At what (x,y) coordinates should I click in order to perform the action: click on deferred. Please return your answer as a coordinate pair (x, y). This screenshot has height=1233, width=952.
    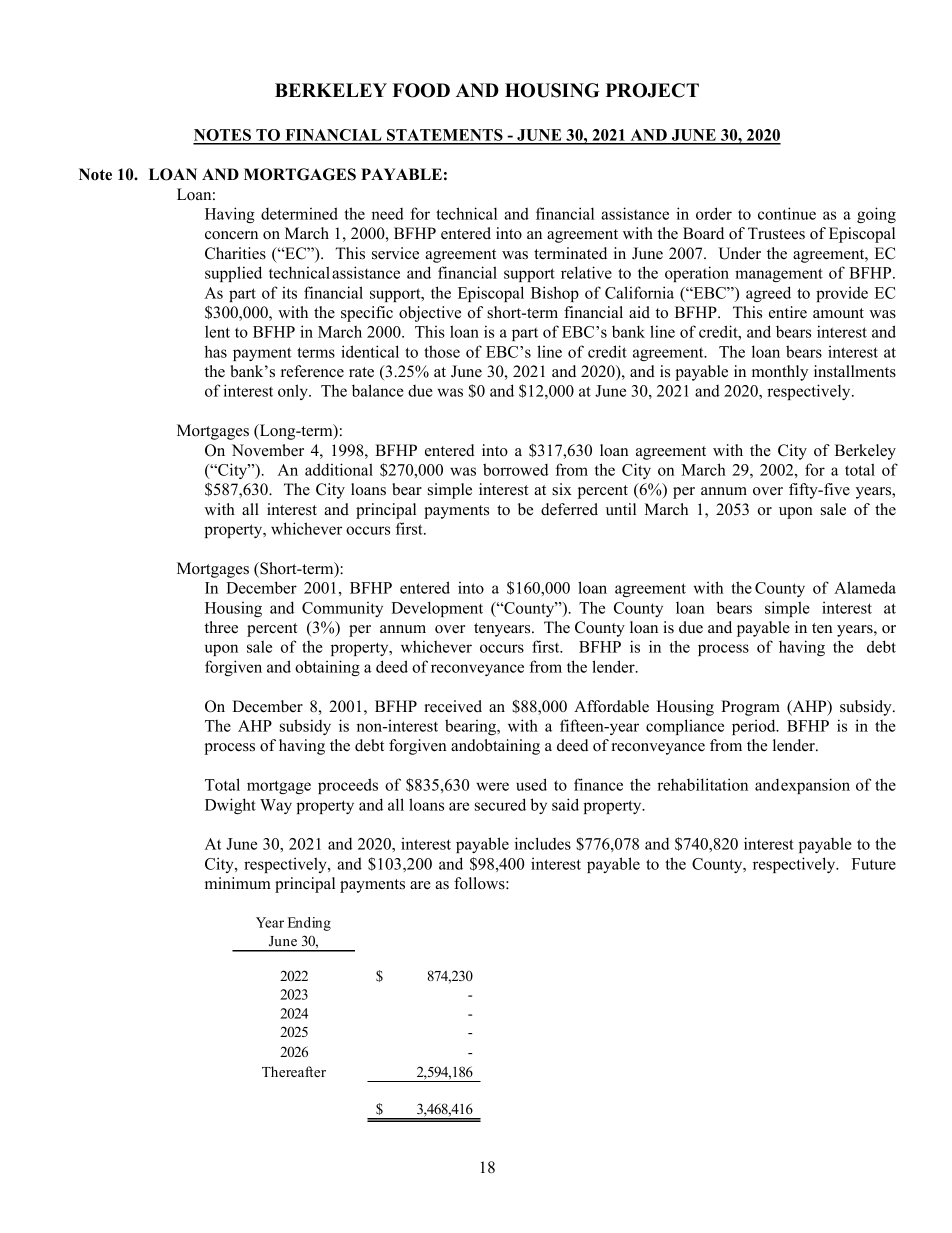
    Looking at the image, I should click on (569, 509).
